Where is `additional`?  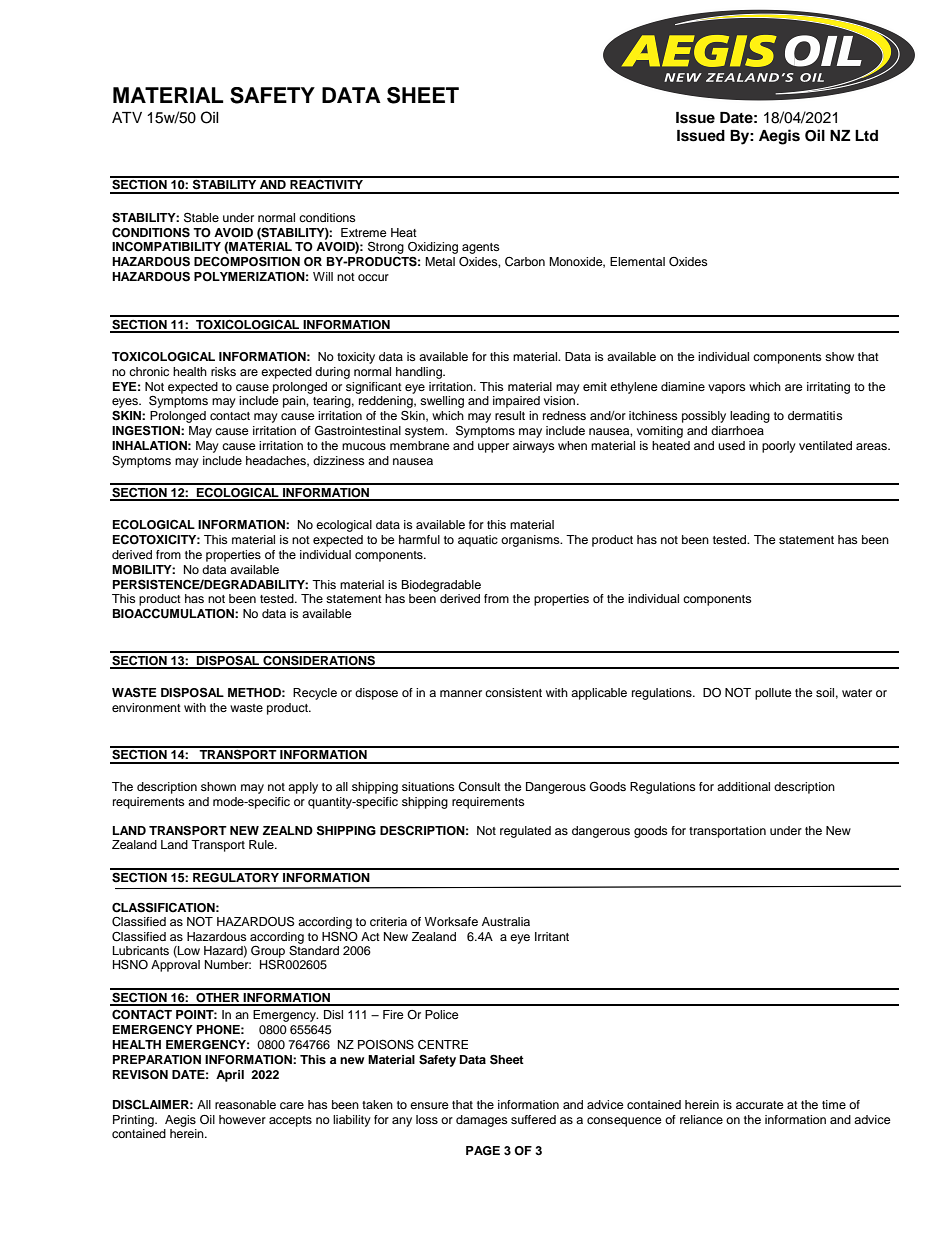 additional is located at coordinates (743, 786).
